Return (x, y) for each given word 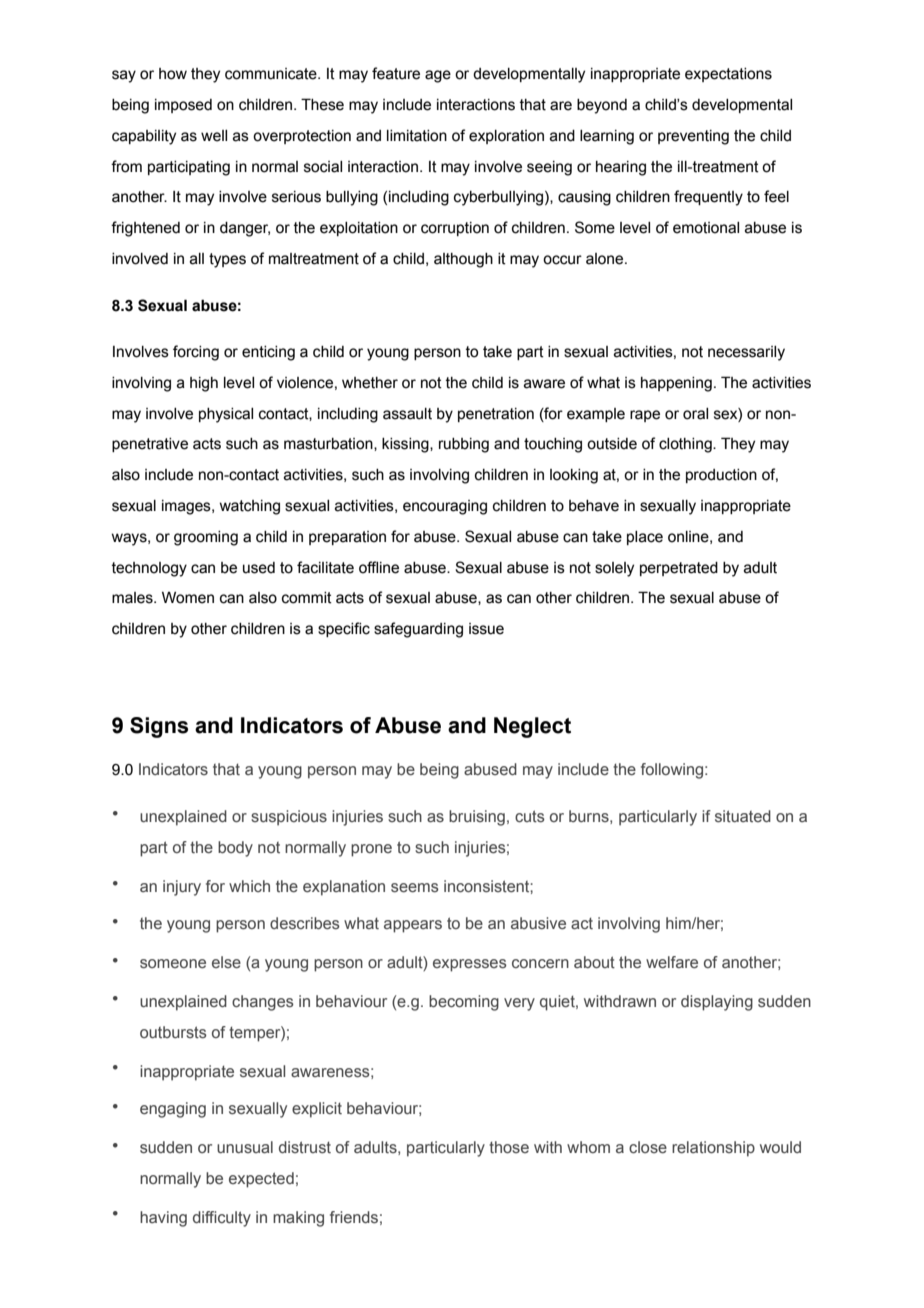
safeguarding (418, 630)
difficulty (222, 1219)
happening (676, 384)
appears (413, 926)
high (204, 384)
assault (407, 414)
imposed (183, 106)
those (509, 1147)
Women (188, 598)
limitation (417, 136)
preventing (693, 137)
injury (182, 888)
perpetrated (679, 569)
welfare (672, 962)
